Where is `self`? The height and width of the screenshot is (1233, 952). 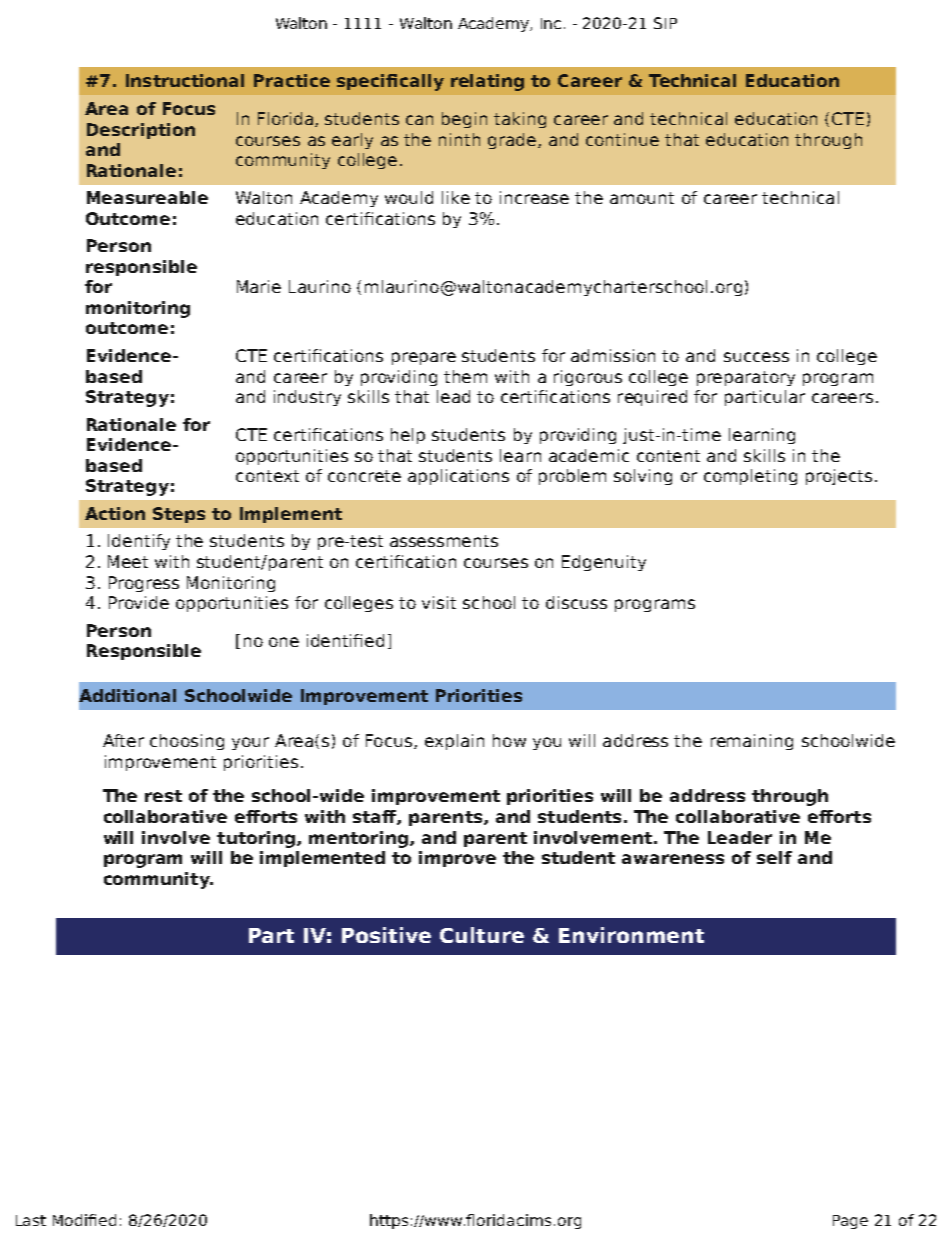
self is located at coordinates (774, 857).
